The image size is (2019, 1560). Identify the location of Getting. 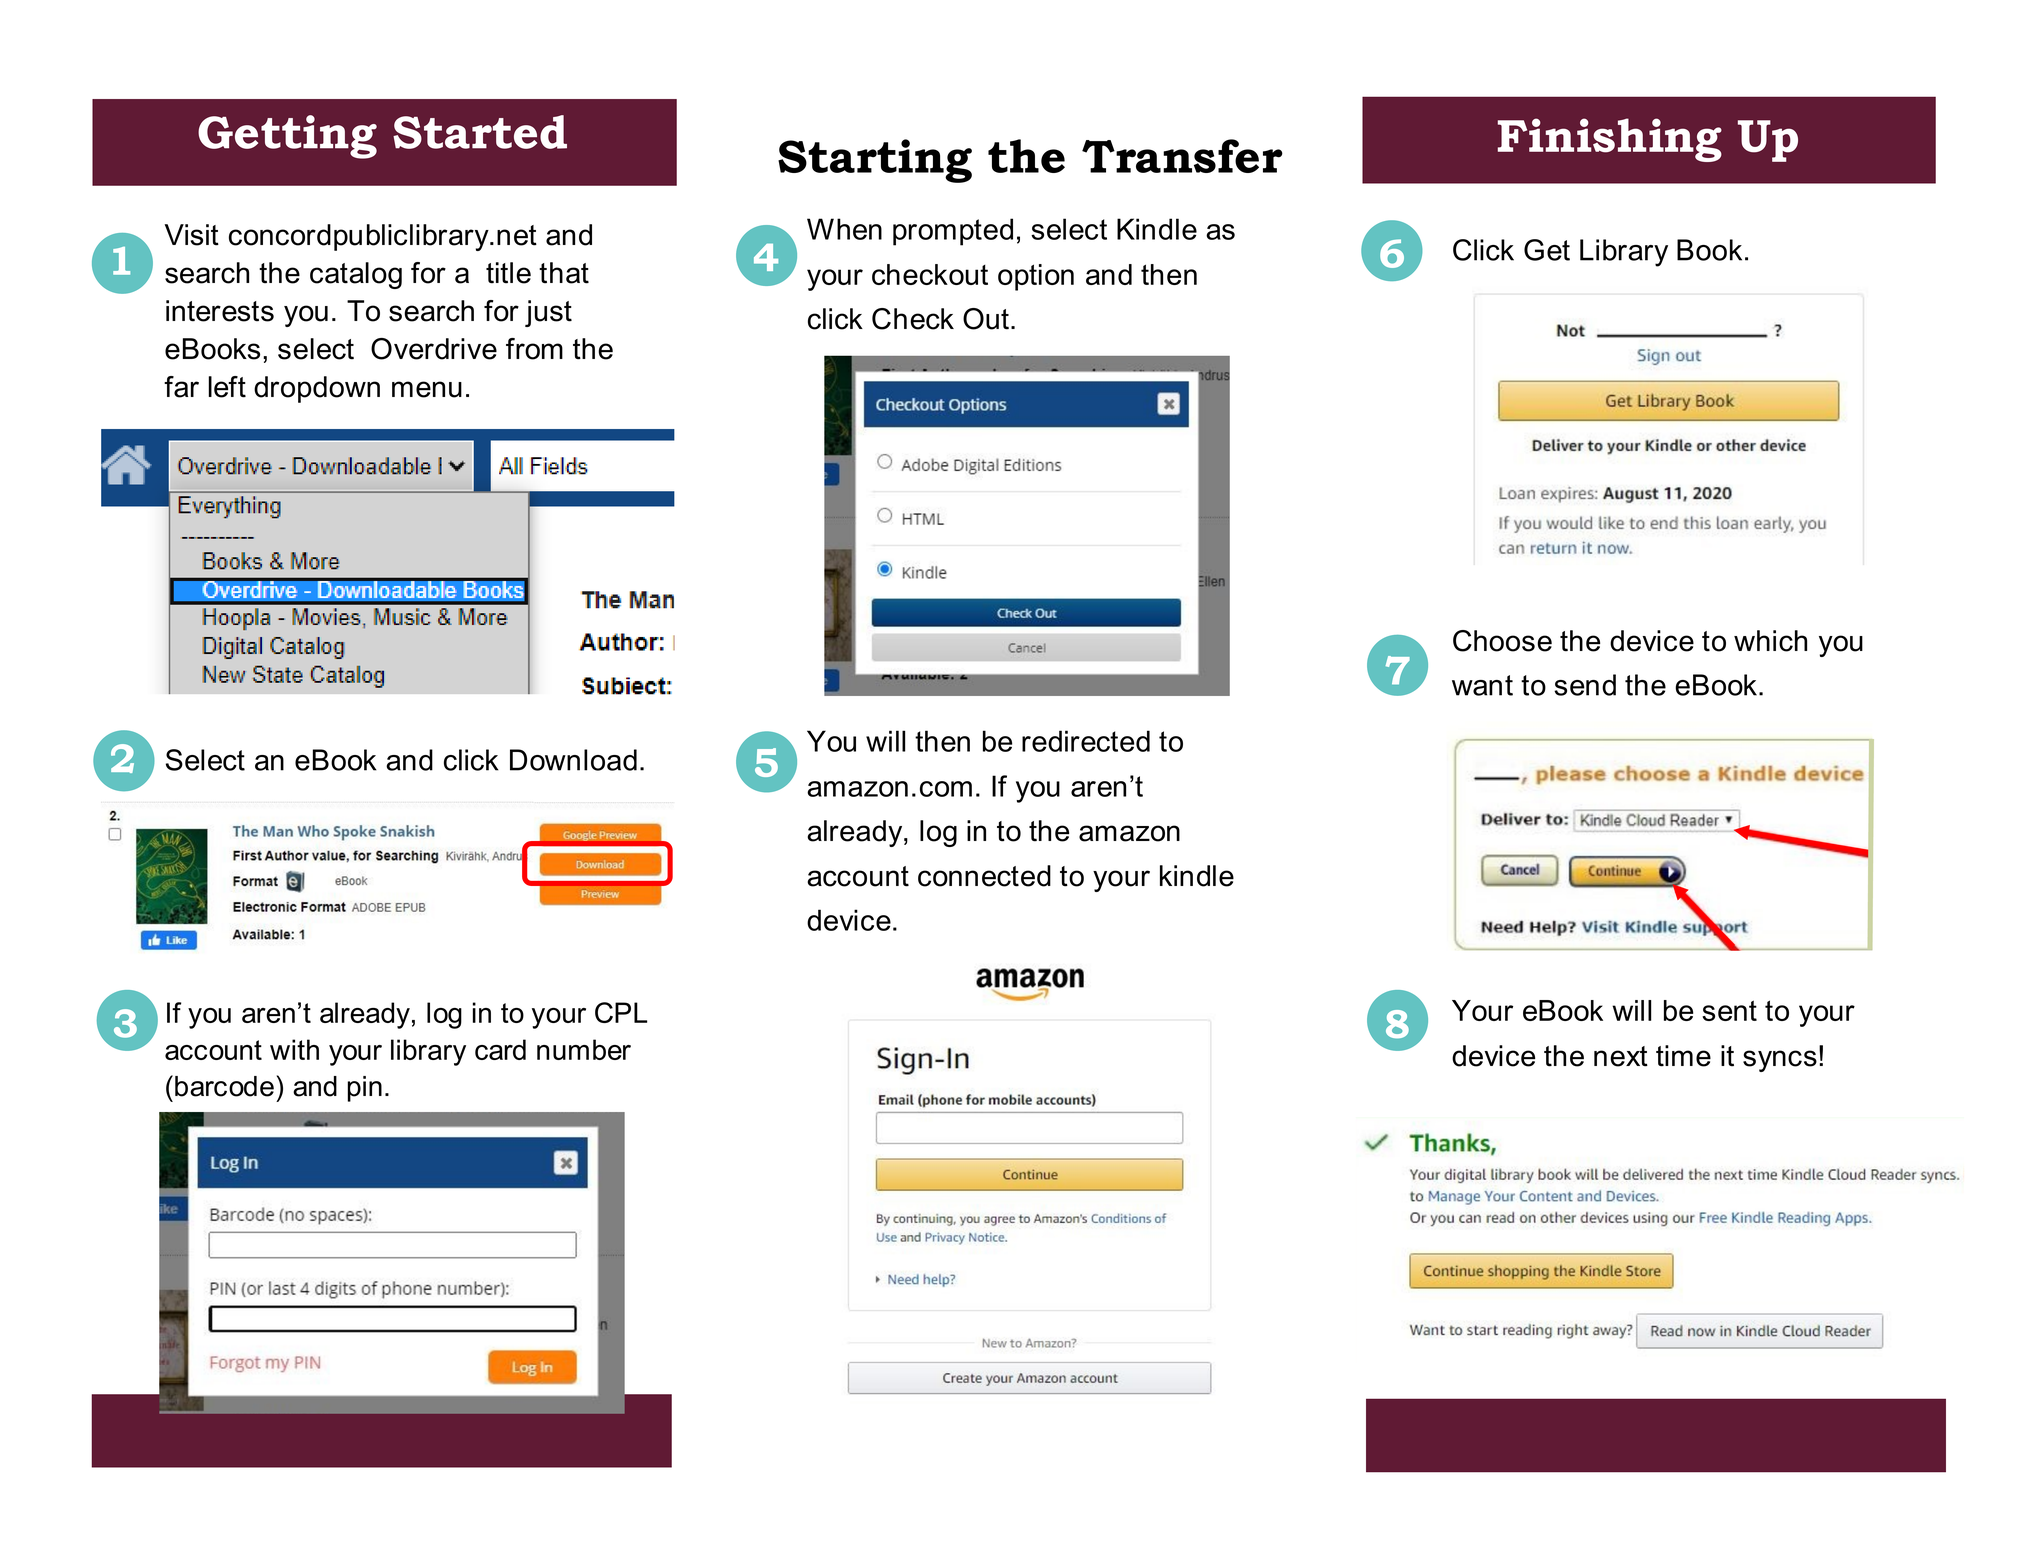
(287, 137).
